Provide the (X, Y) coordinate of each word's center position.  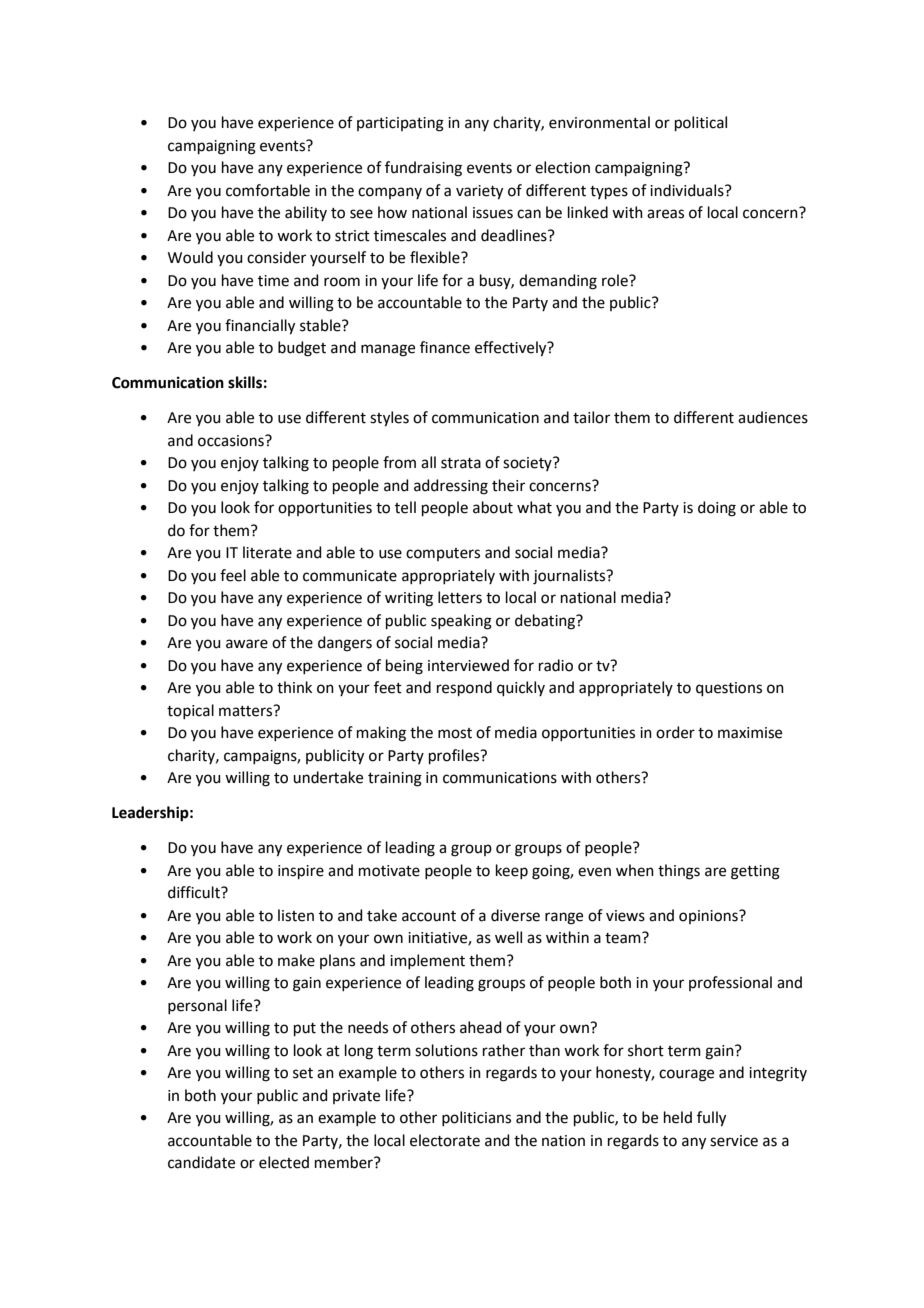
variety (479, 192)
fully (711, 1119)
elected (284, 1162)
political (701, 123)
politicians (476, 1118)
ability (306, 213)
